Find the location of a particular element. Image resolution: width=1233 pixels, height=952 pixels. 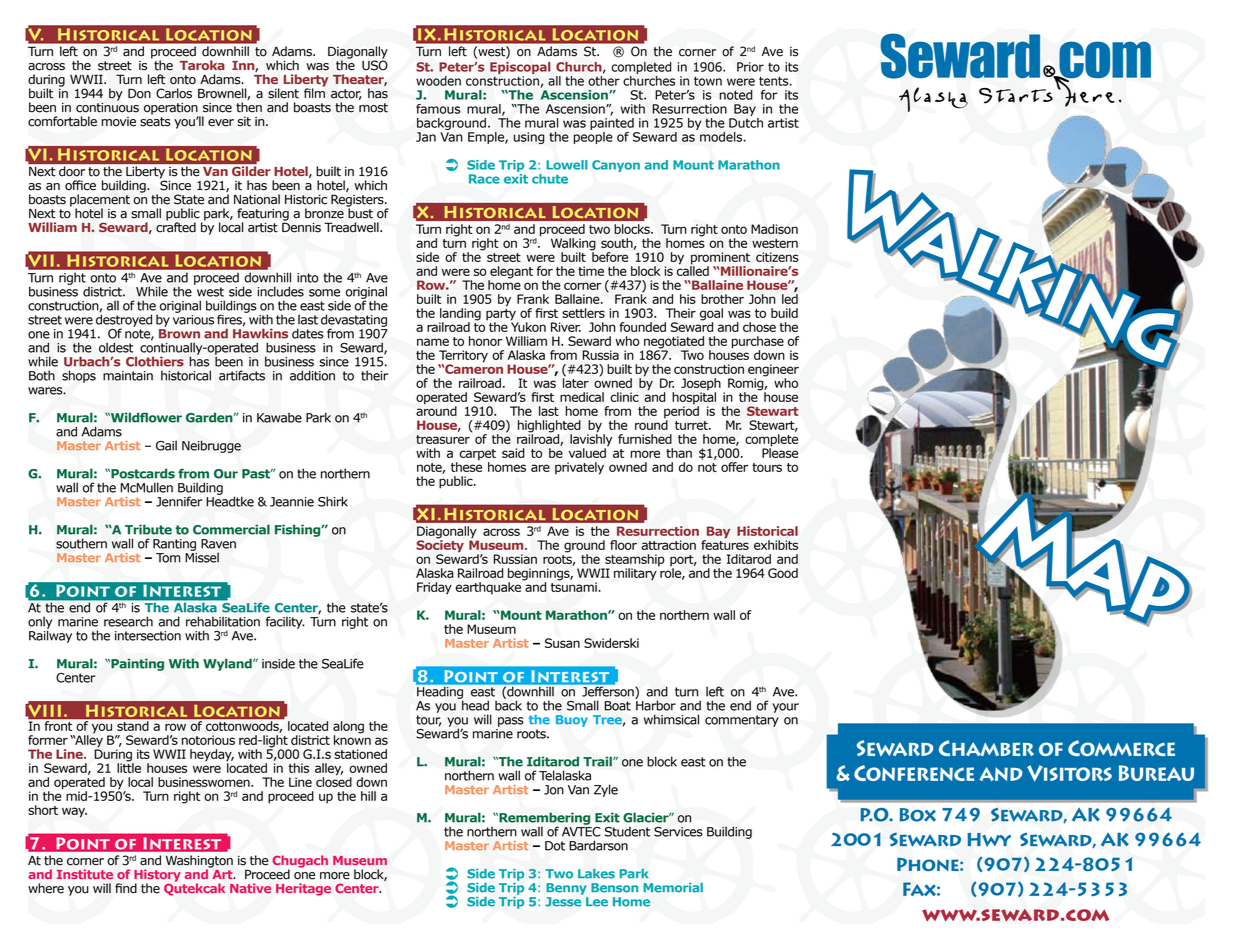

privately is located at coordinates (579, 468).
